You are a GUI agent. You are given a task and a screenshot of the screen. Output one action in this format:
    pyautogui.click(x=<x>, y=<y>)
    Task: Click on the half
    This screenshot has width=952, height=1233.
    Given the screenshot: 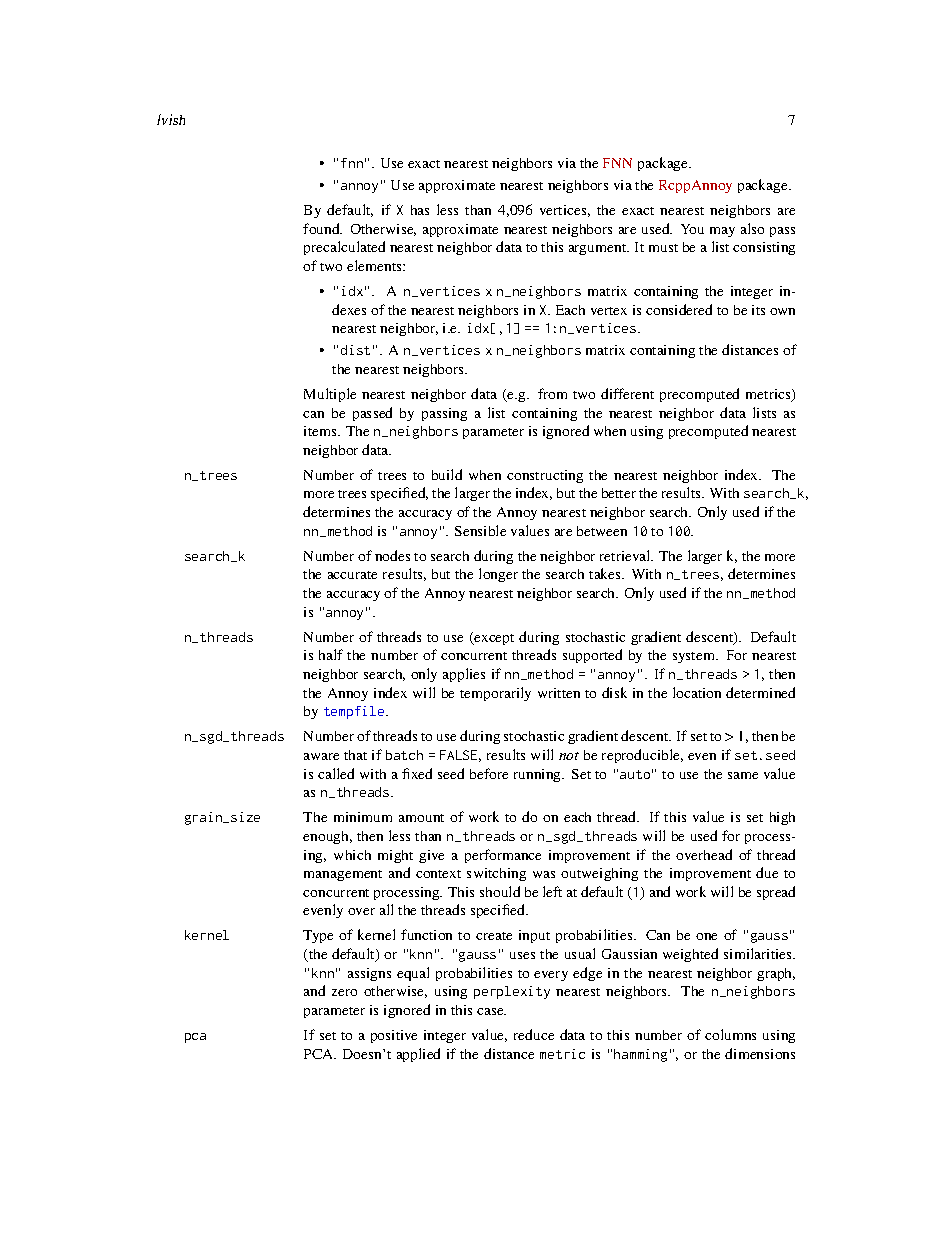 What is the action you would take?
    pyautogui.click(x=331, y=654)
